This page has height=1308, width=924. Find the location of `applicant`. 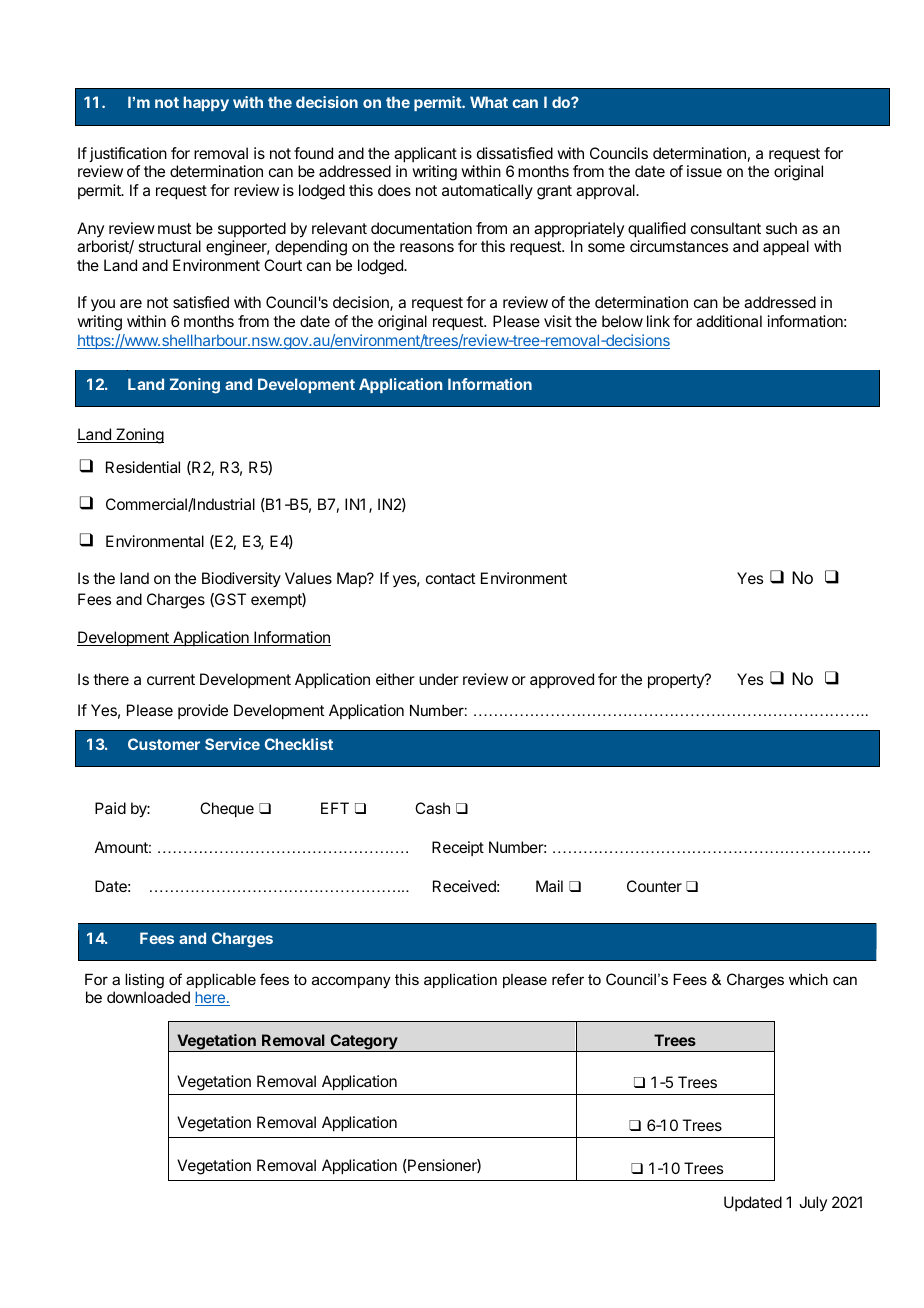

applicant is located at coordinates (425, 155).
